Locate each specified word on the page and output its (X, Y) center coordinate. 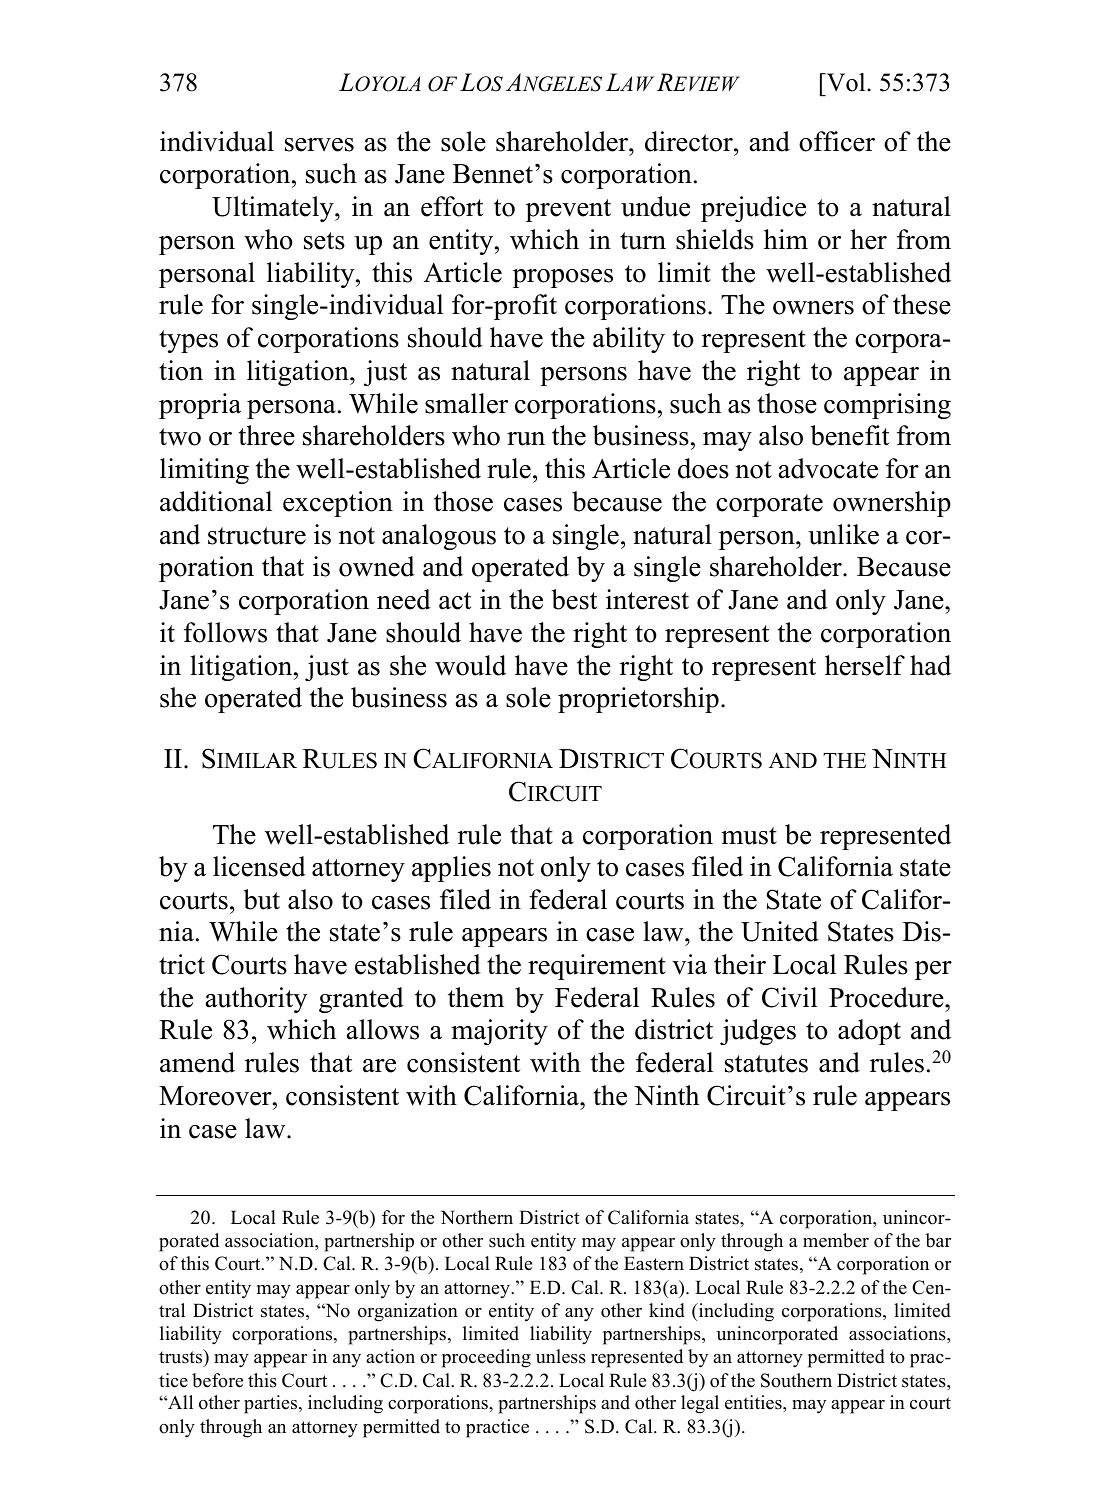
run (526, 439)
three (267, 435)
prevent (568, 210)
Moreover (216, 1096)
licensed (259, 866)
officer (837, 141)
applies (451, 869)
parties (272, 1404)
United (780, 931)
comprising (887, 406)
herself (865, 665)
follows (225, 632)
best (574, 599)
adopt (869, 1032)
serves (319, 145)
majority (499, 1032)
